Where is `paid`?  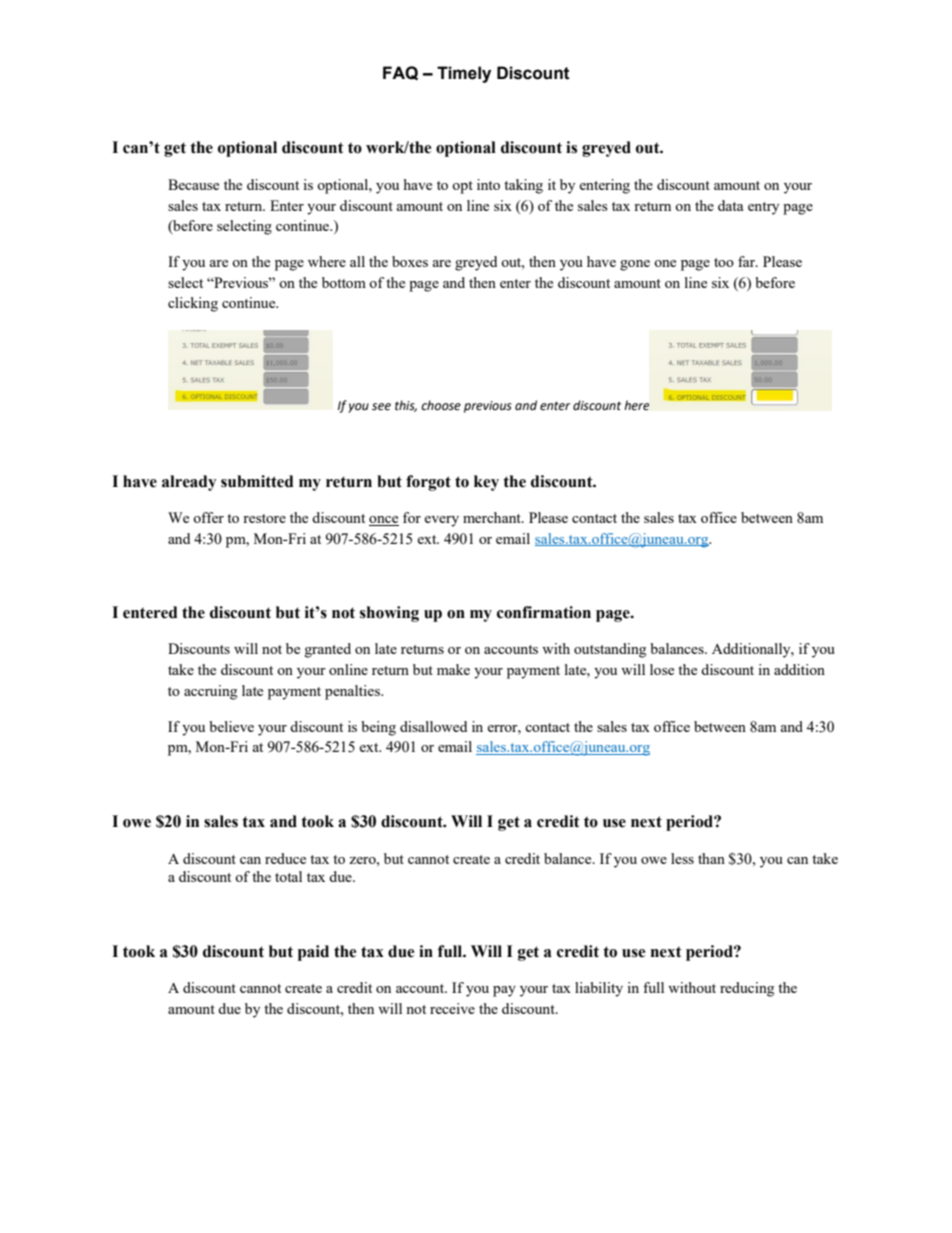 paid is located at coordinates (313, 953).
